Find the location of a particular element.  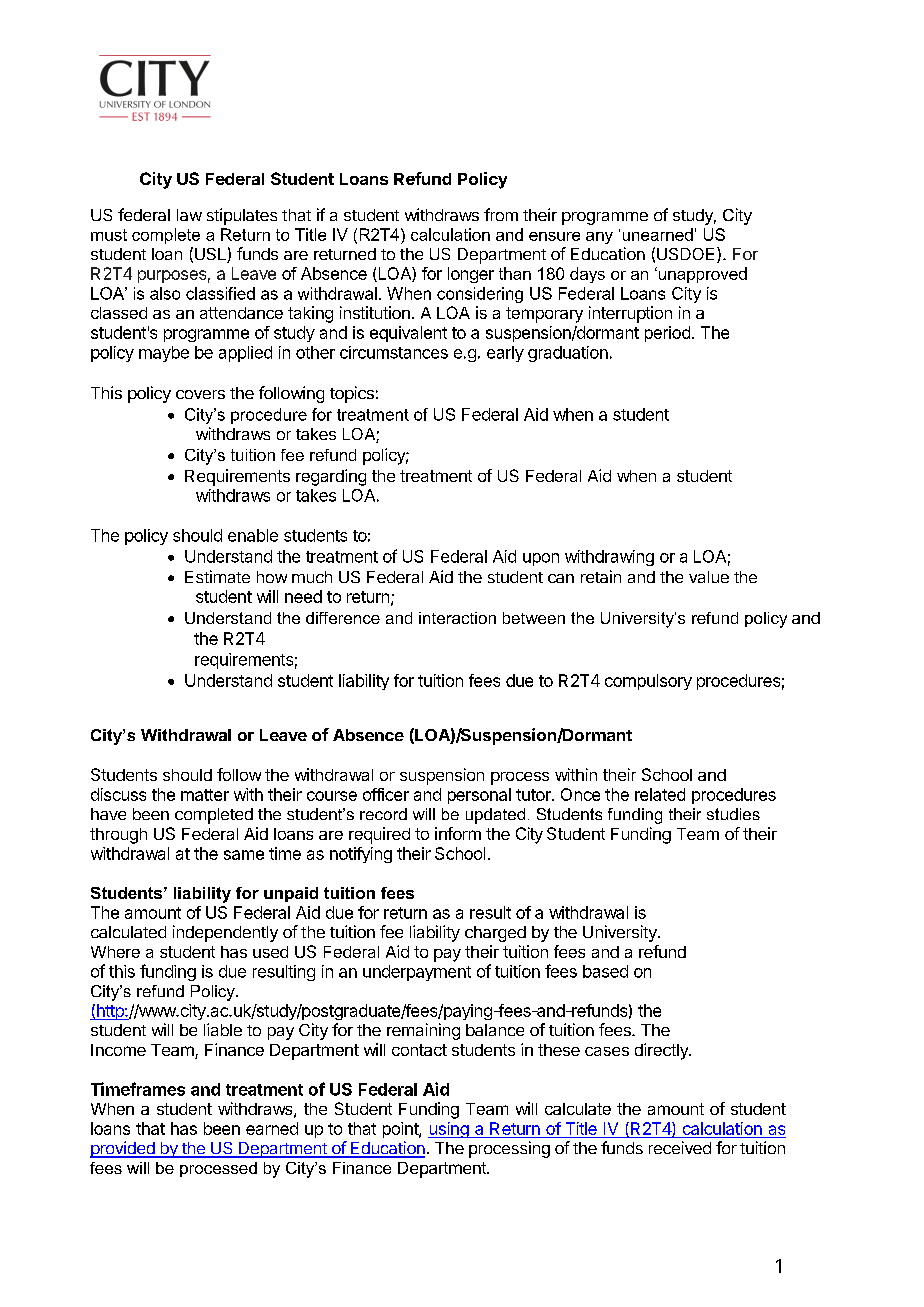

point is located at coordinates (401, 1130).
